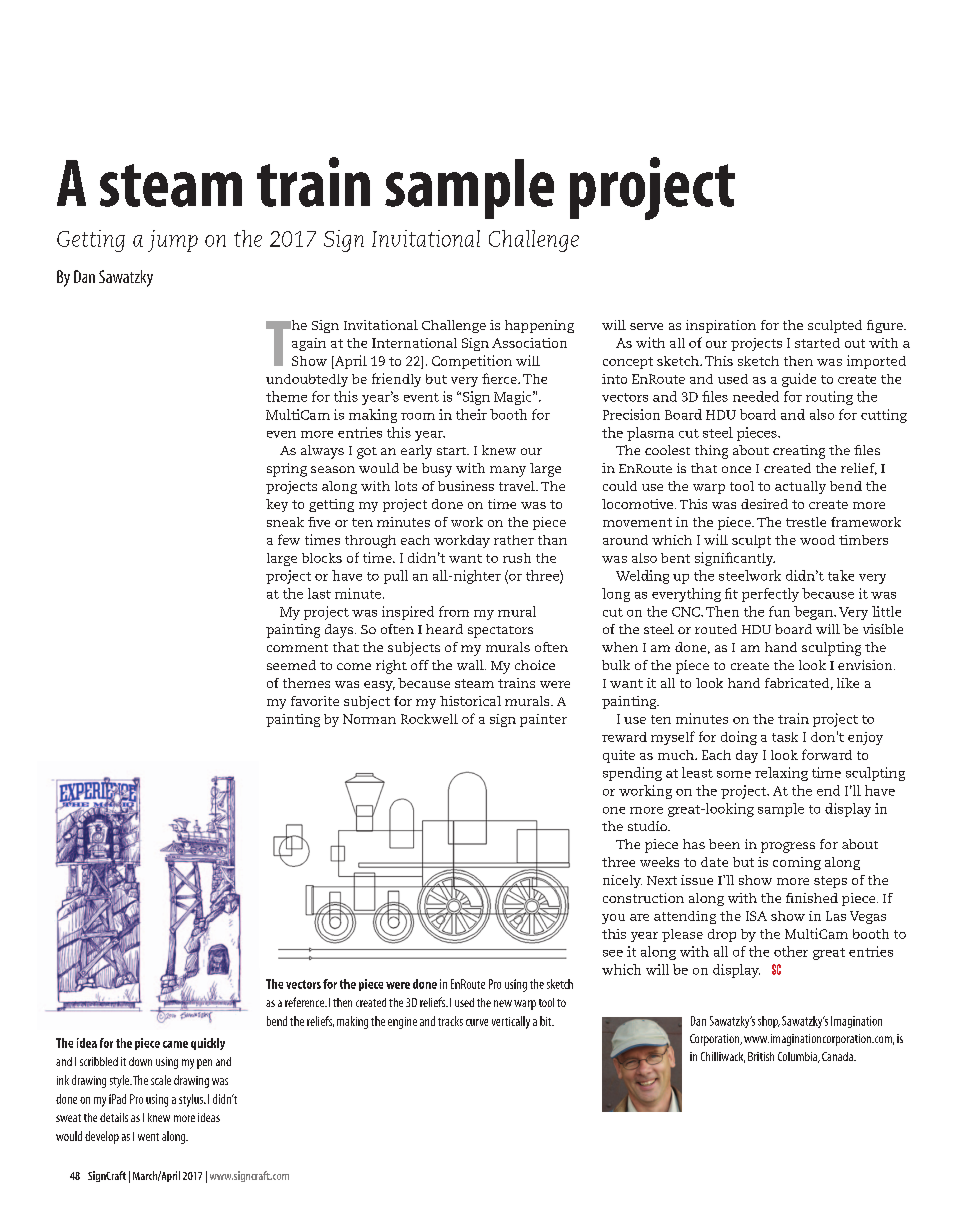 This page has width=980, height=1219. I want to click on Columbia, so click(799, 1057).
